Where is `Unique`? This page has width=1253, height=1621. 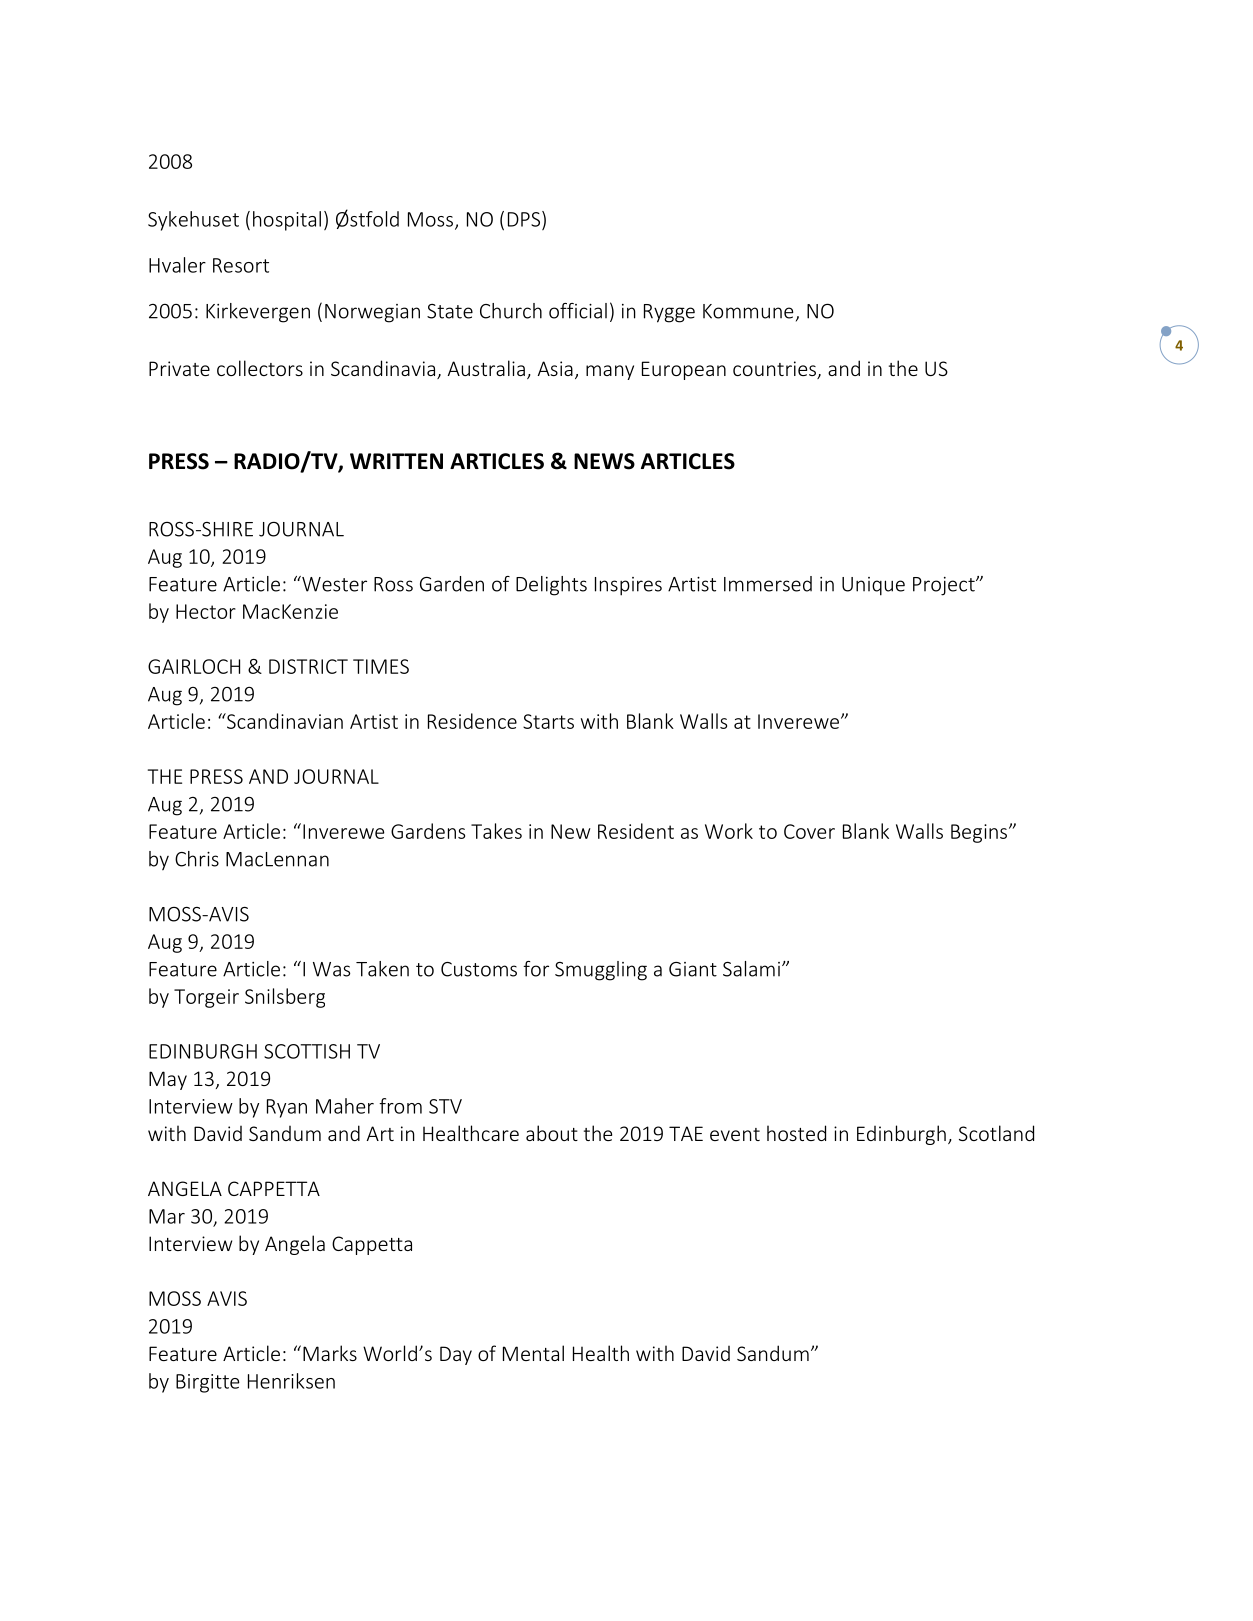 Unique is located at coordinates (873, 586).
